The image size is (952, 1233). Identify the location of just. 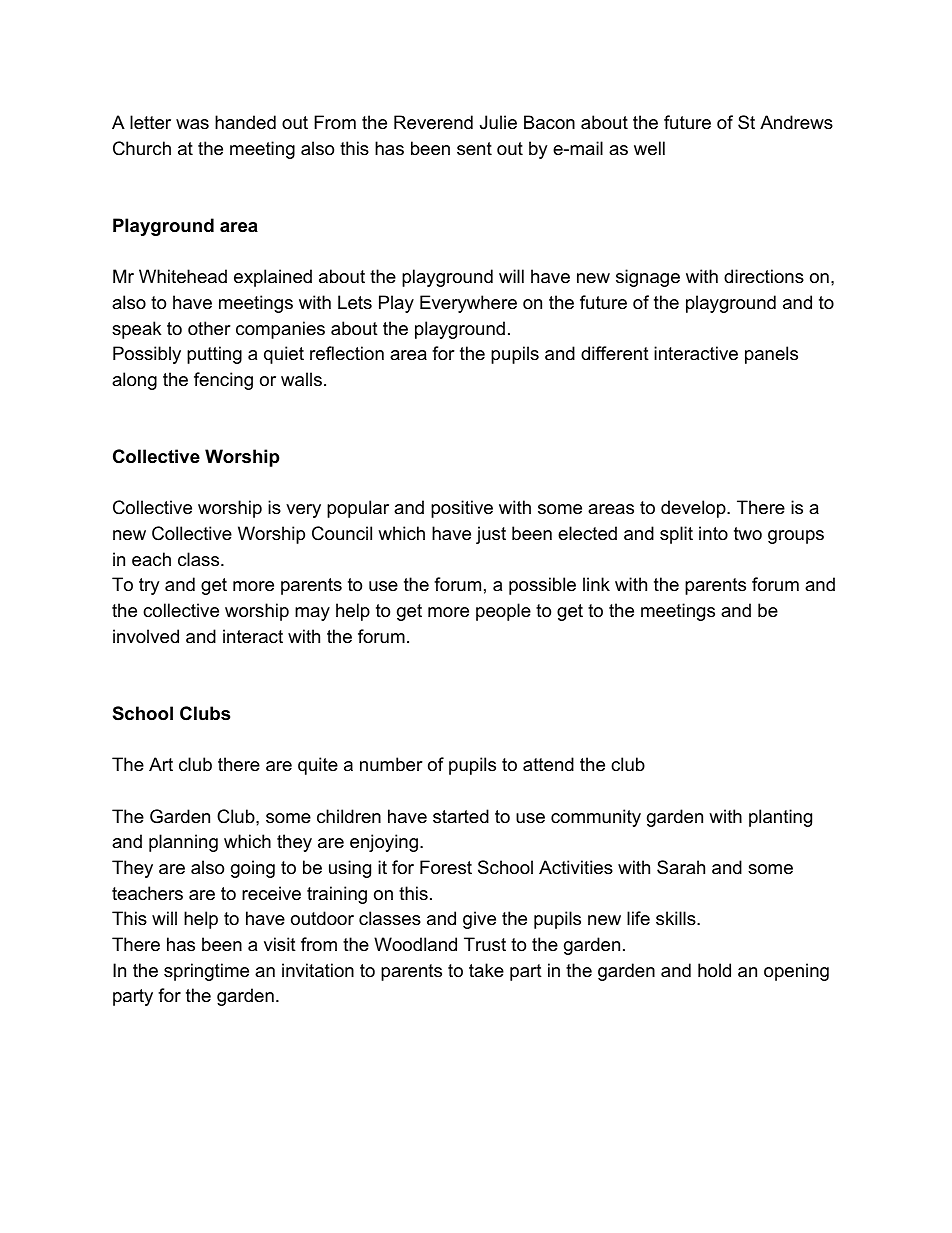
(491, 535).
